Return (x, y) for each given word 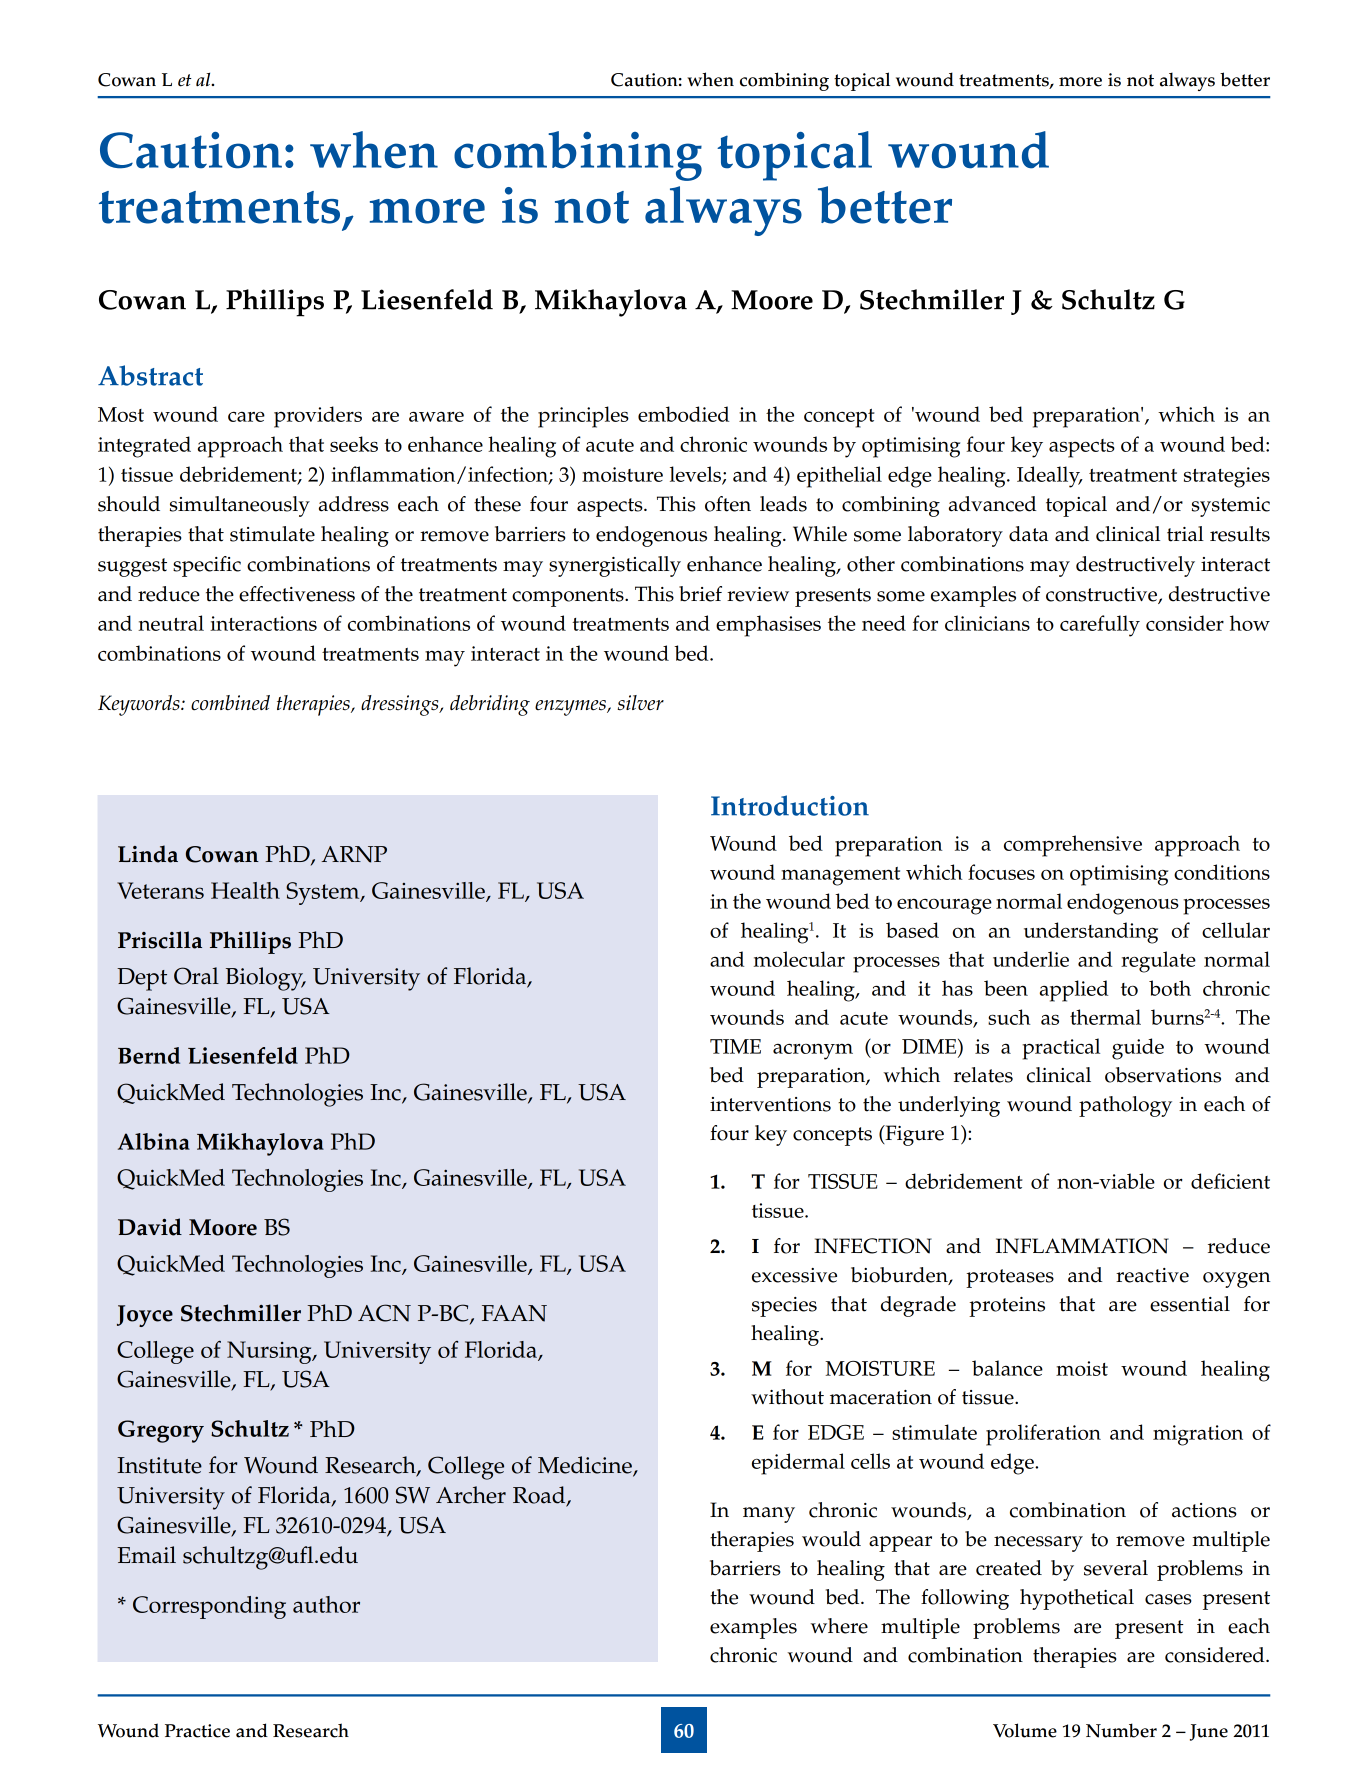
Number (1121, 1730)
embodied (683, 414)
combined (230, 703)
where (839, 1626)
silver (640, 702)
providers (318, 417)
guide (1138, 1049)
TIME (735, 1046)
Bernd (149, 1055)
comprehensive (1073, 846)
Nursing (270, 1352)
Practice (197, 1731)
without (787, 1397)
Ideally (1049, 477)
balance (1007, 1368)
